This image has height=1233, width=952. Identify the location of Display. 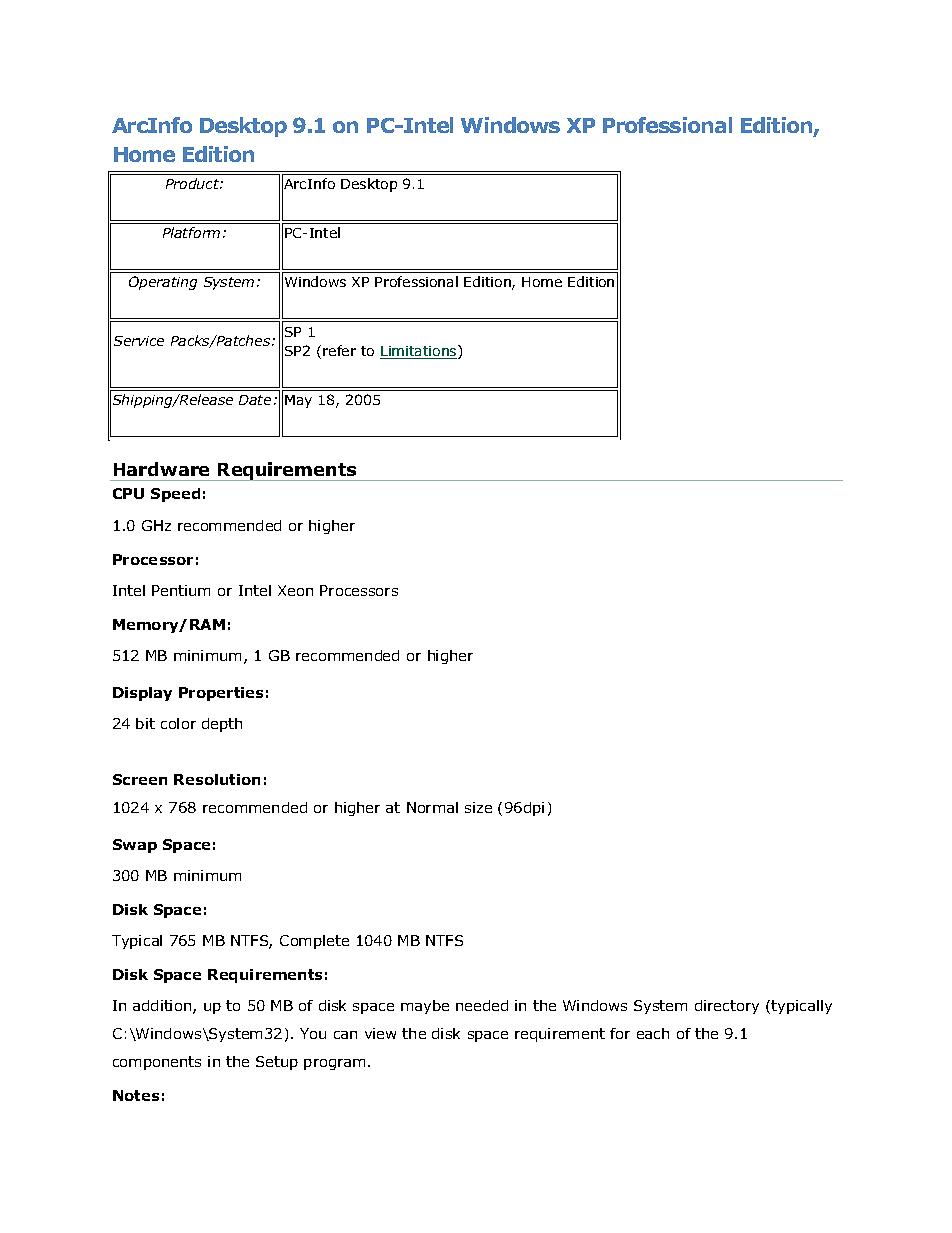
(142, 694).
